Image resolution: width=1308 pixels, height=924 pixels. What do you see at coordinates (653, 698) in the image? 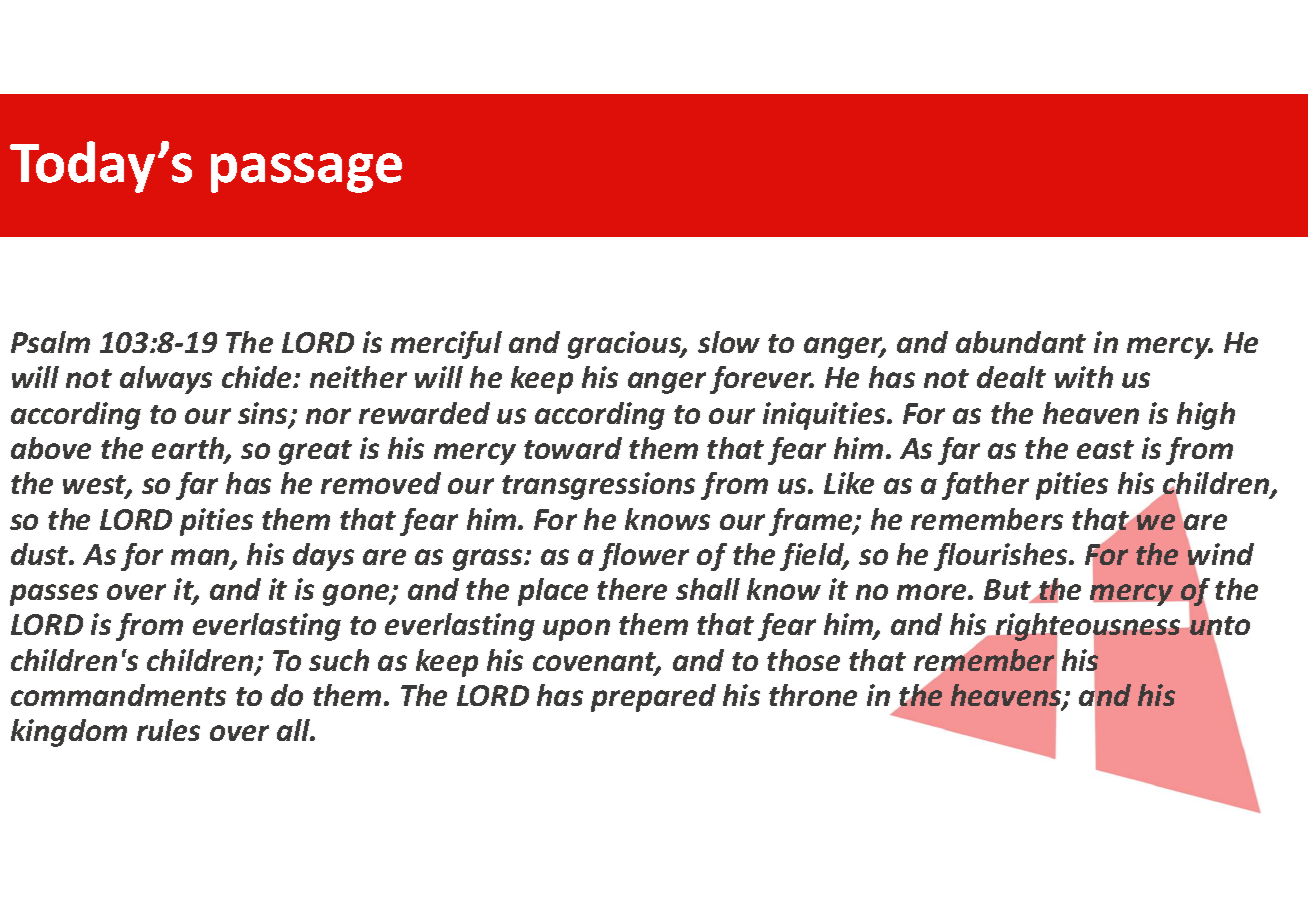
I see `prepared` at bounding box center [653, 698].
